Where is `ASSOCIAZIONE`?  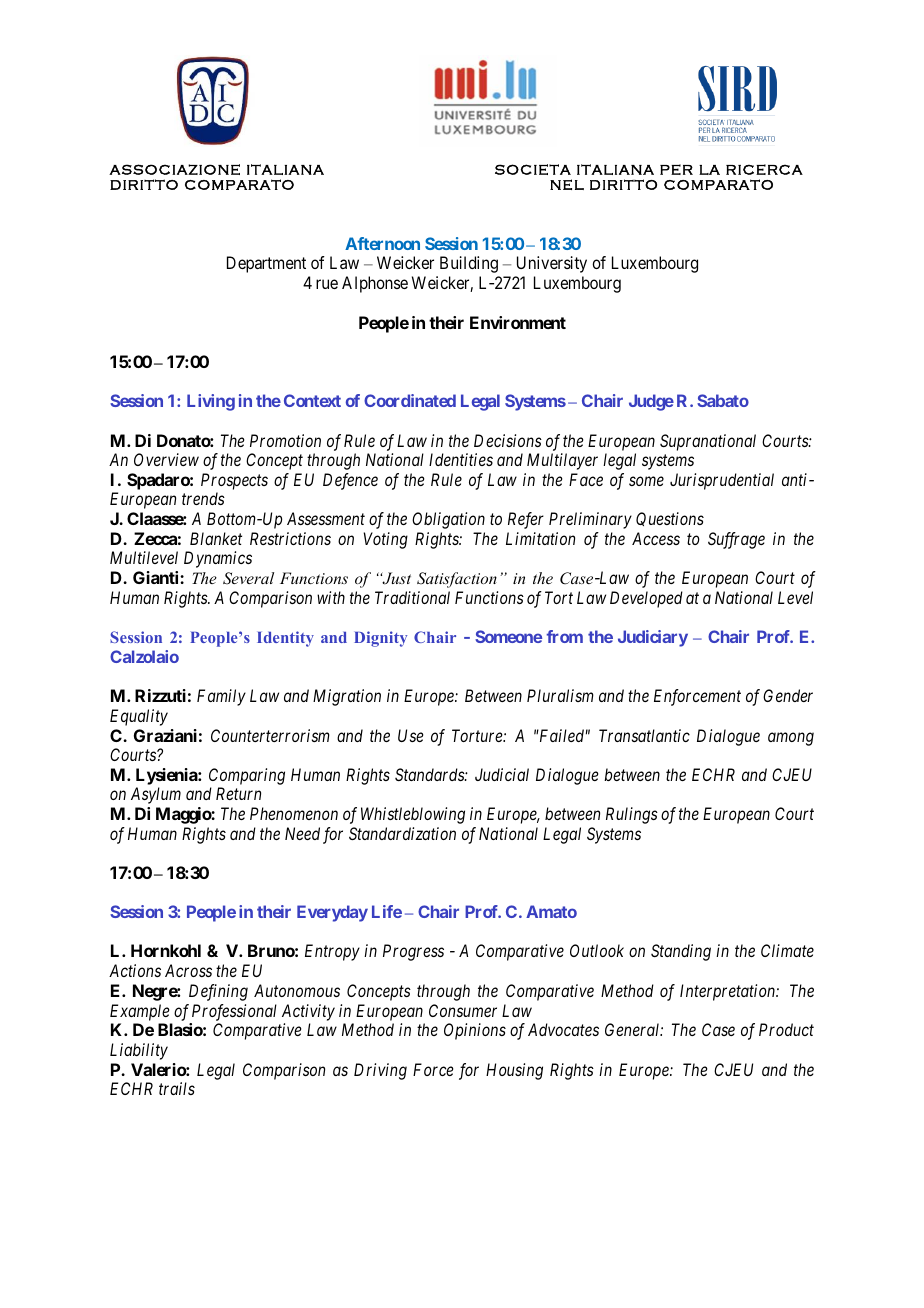 ASSOCIAZIONE is located at coordinates (174, 169).
